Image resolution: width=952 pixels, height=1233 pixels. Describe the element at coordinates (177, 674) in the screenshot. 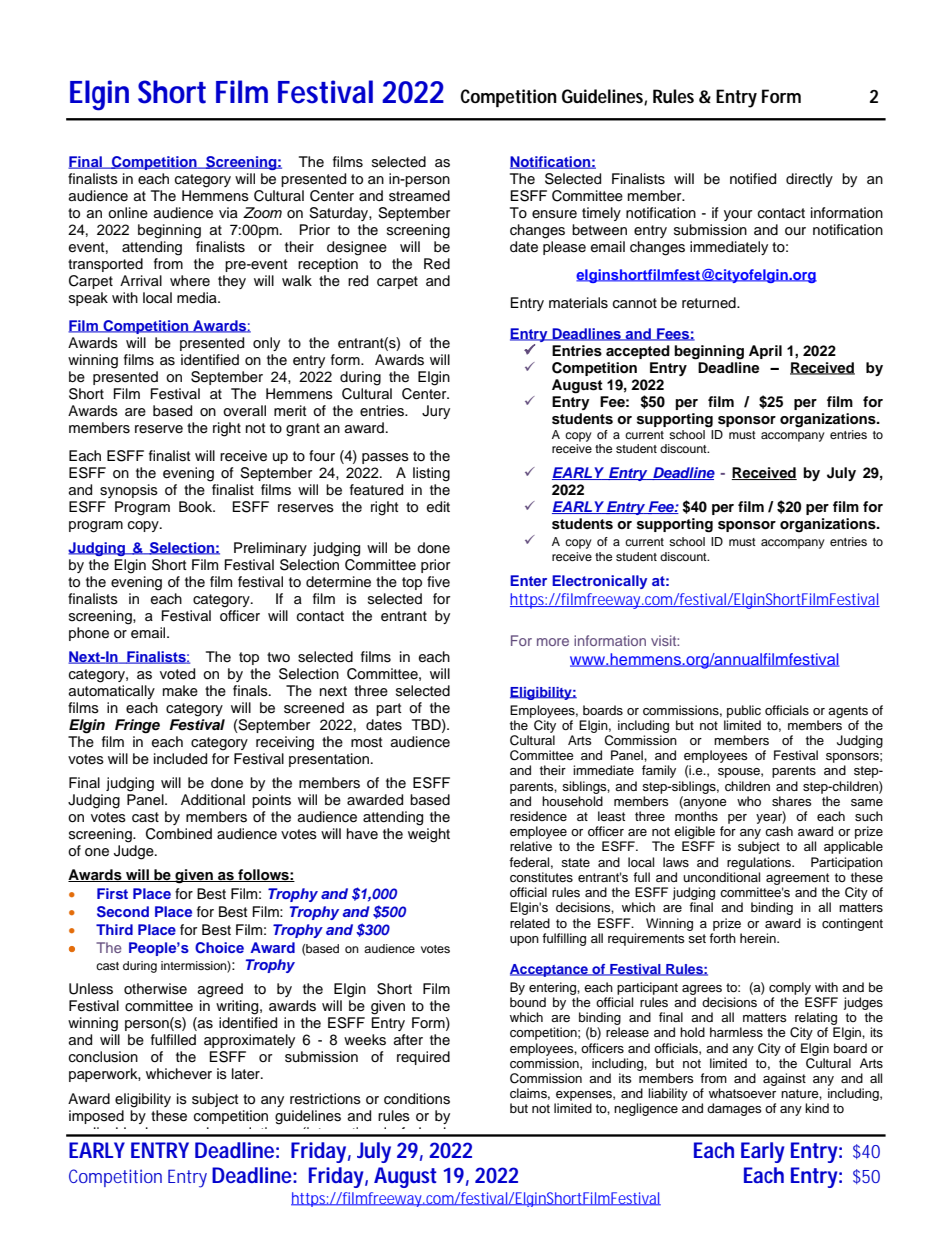

I see `voted` at that location.
